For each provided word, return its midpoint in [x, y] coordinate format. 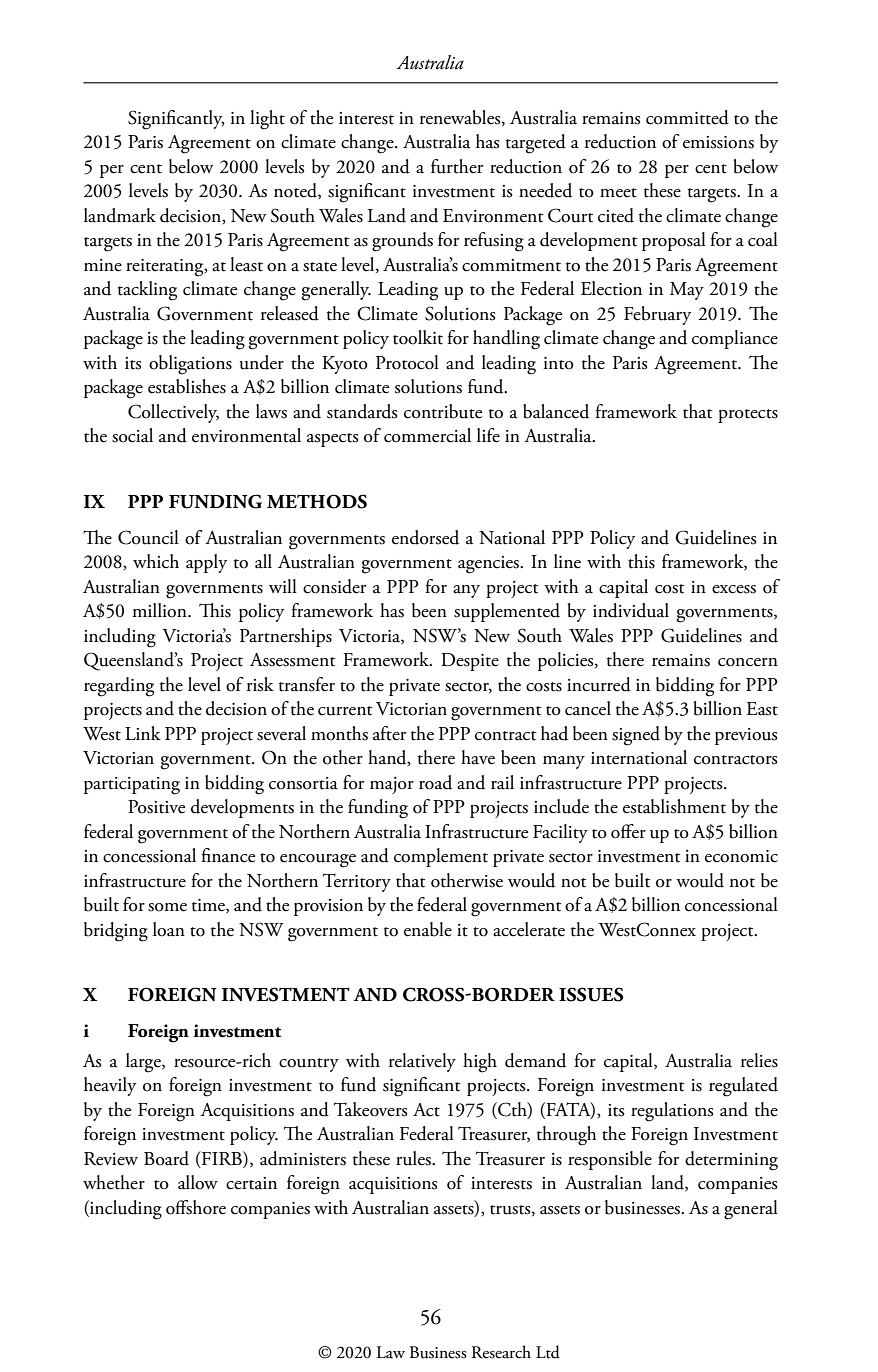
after [389, 733]
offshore [196, 1207]
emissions [718, 142]
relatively [422, 1062]
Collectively [173, 413]
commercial [427, 435]
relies [759, 1060]
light [267, 120]
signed [636, 736]
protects [748, 416]
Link [143, 733]
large [144, 1063]
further [457, 166]
